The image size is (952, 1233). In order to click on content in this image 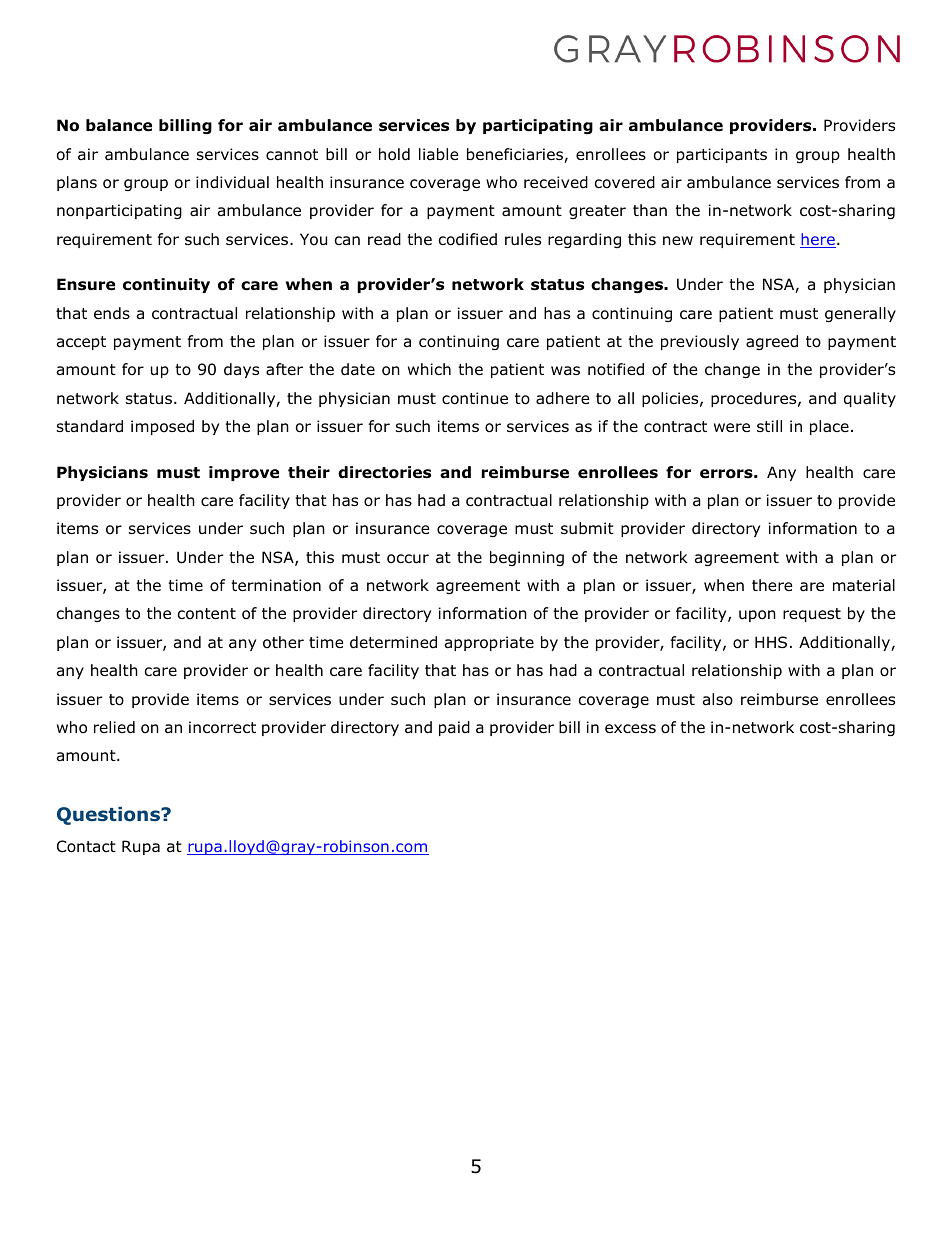, I will do `click(207, 614)`.
